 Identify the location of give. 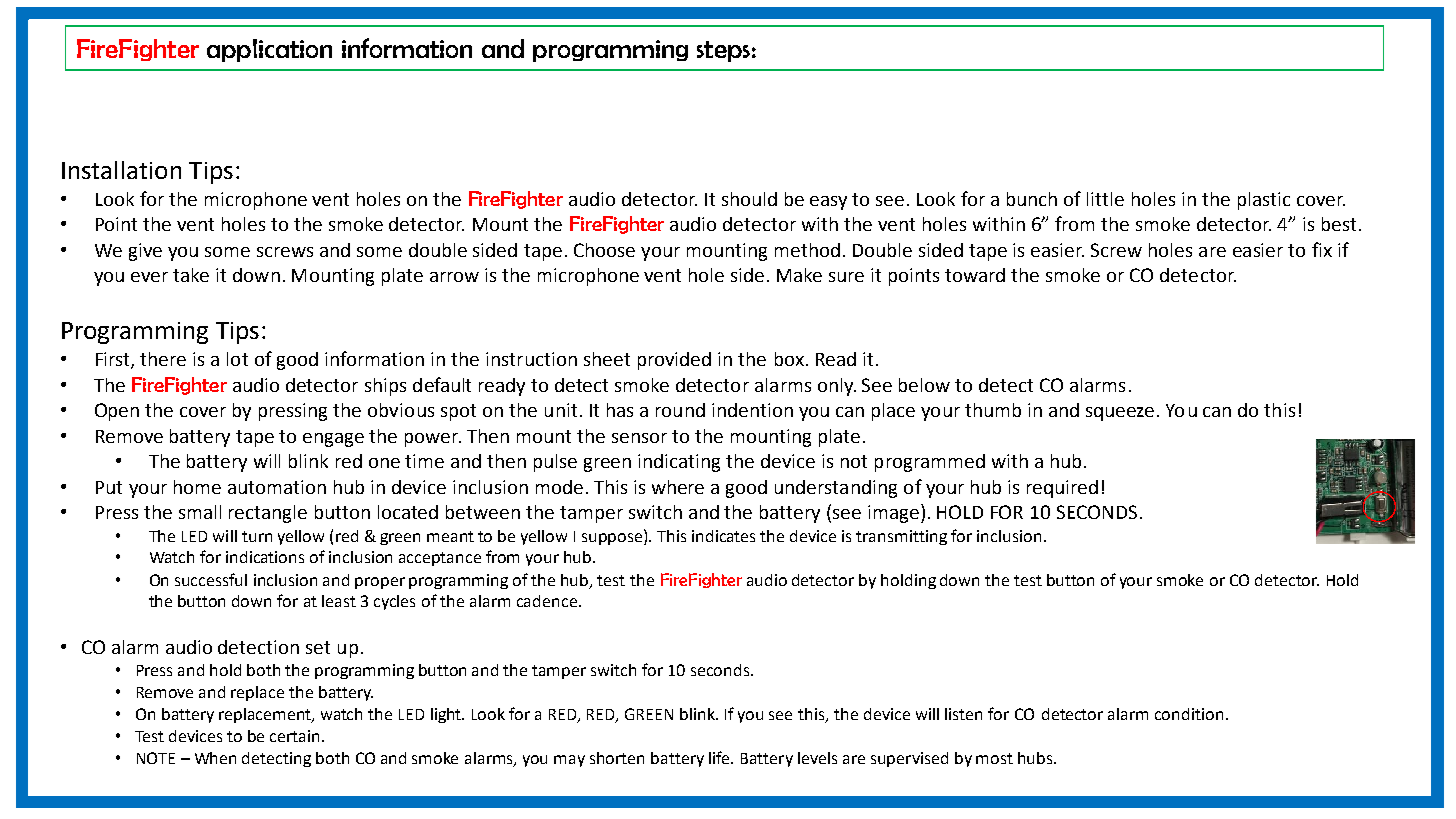
(145, 252).
